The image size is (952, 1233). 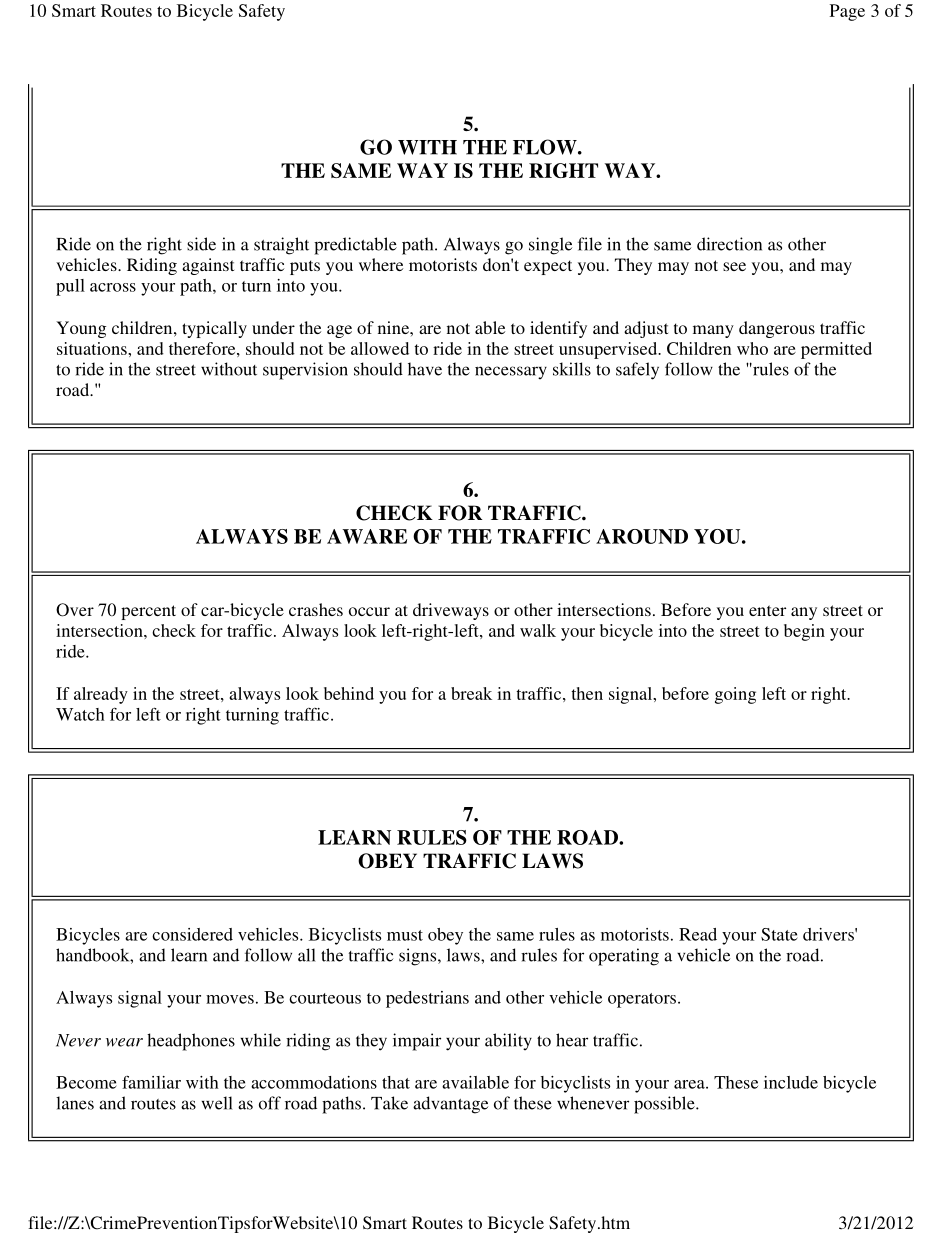 I want to click on dangerous, so click(x=777, y=329).
